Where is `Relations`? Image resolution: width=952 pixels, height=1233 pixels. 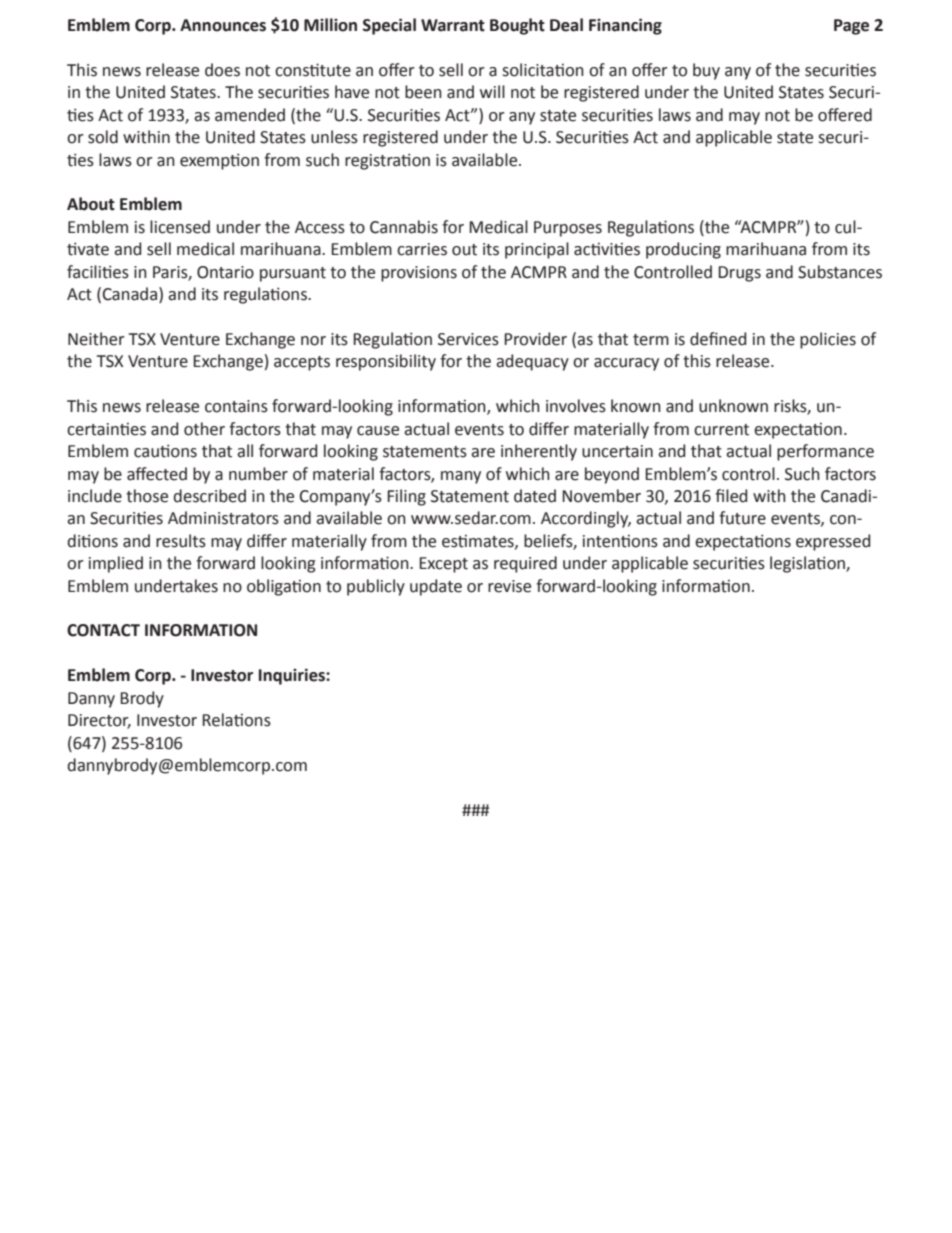 Relations is located at coordinates (236, 720).
